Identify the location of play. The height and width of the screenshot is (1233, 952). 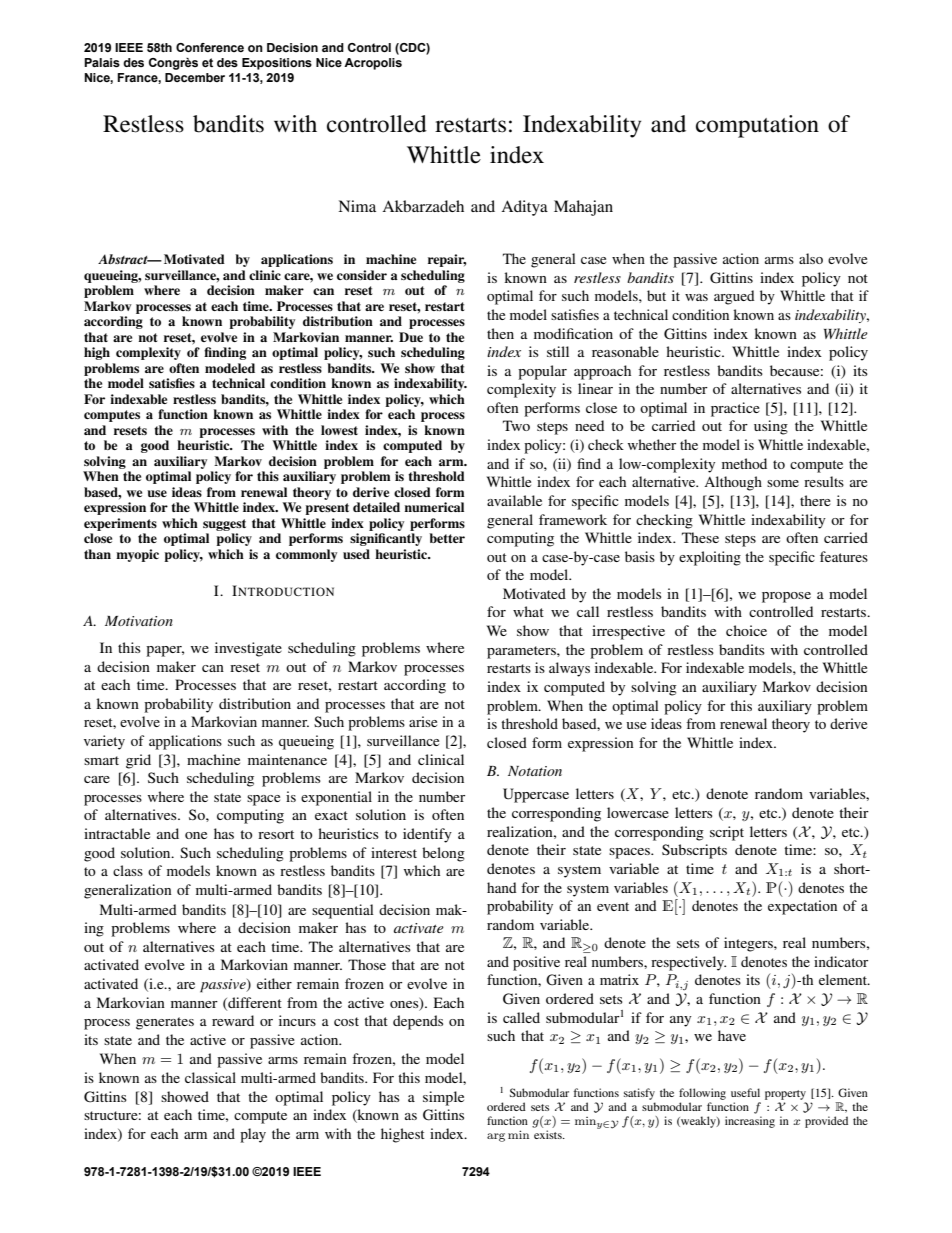
(253, 1135).
